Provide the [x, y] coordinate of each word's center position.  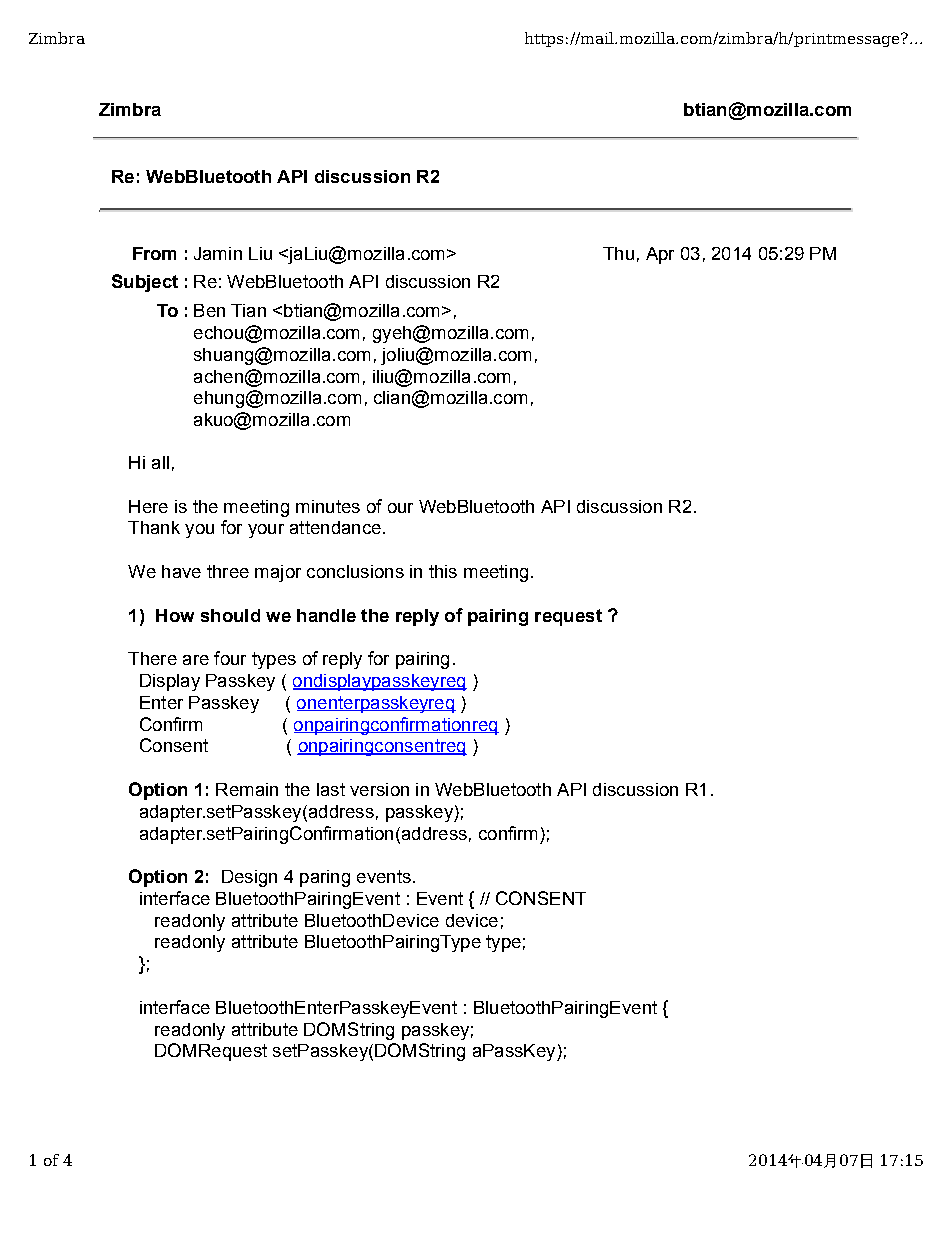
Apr [660, 255]
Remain [247, 789]
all [160, 462]
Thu [618, 253]
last [331, 789]
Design [249, 878]
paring [325, 878]
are [196, 660]
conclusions [355, 571]
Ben [209, 310]
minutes [328, 506]
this [443, 571]
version [379, 789]
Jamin [218, 253]
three [228, 571]
